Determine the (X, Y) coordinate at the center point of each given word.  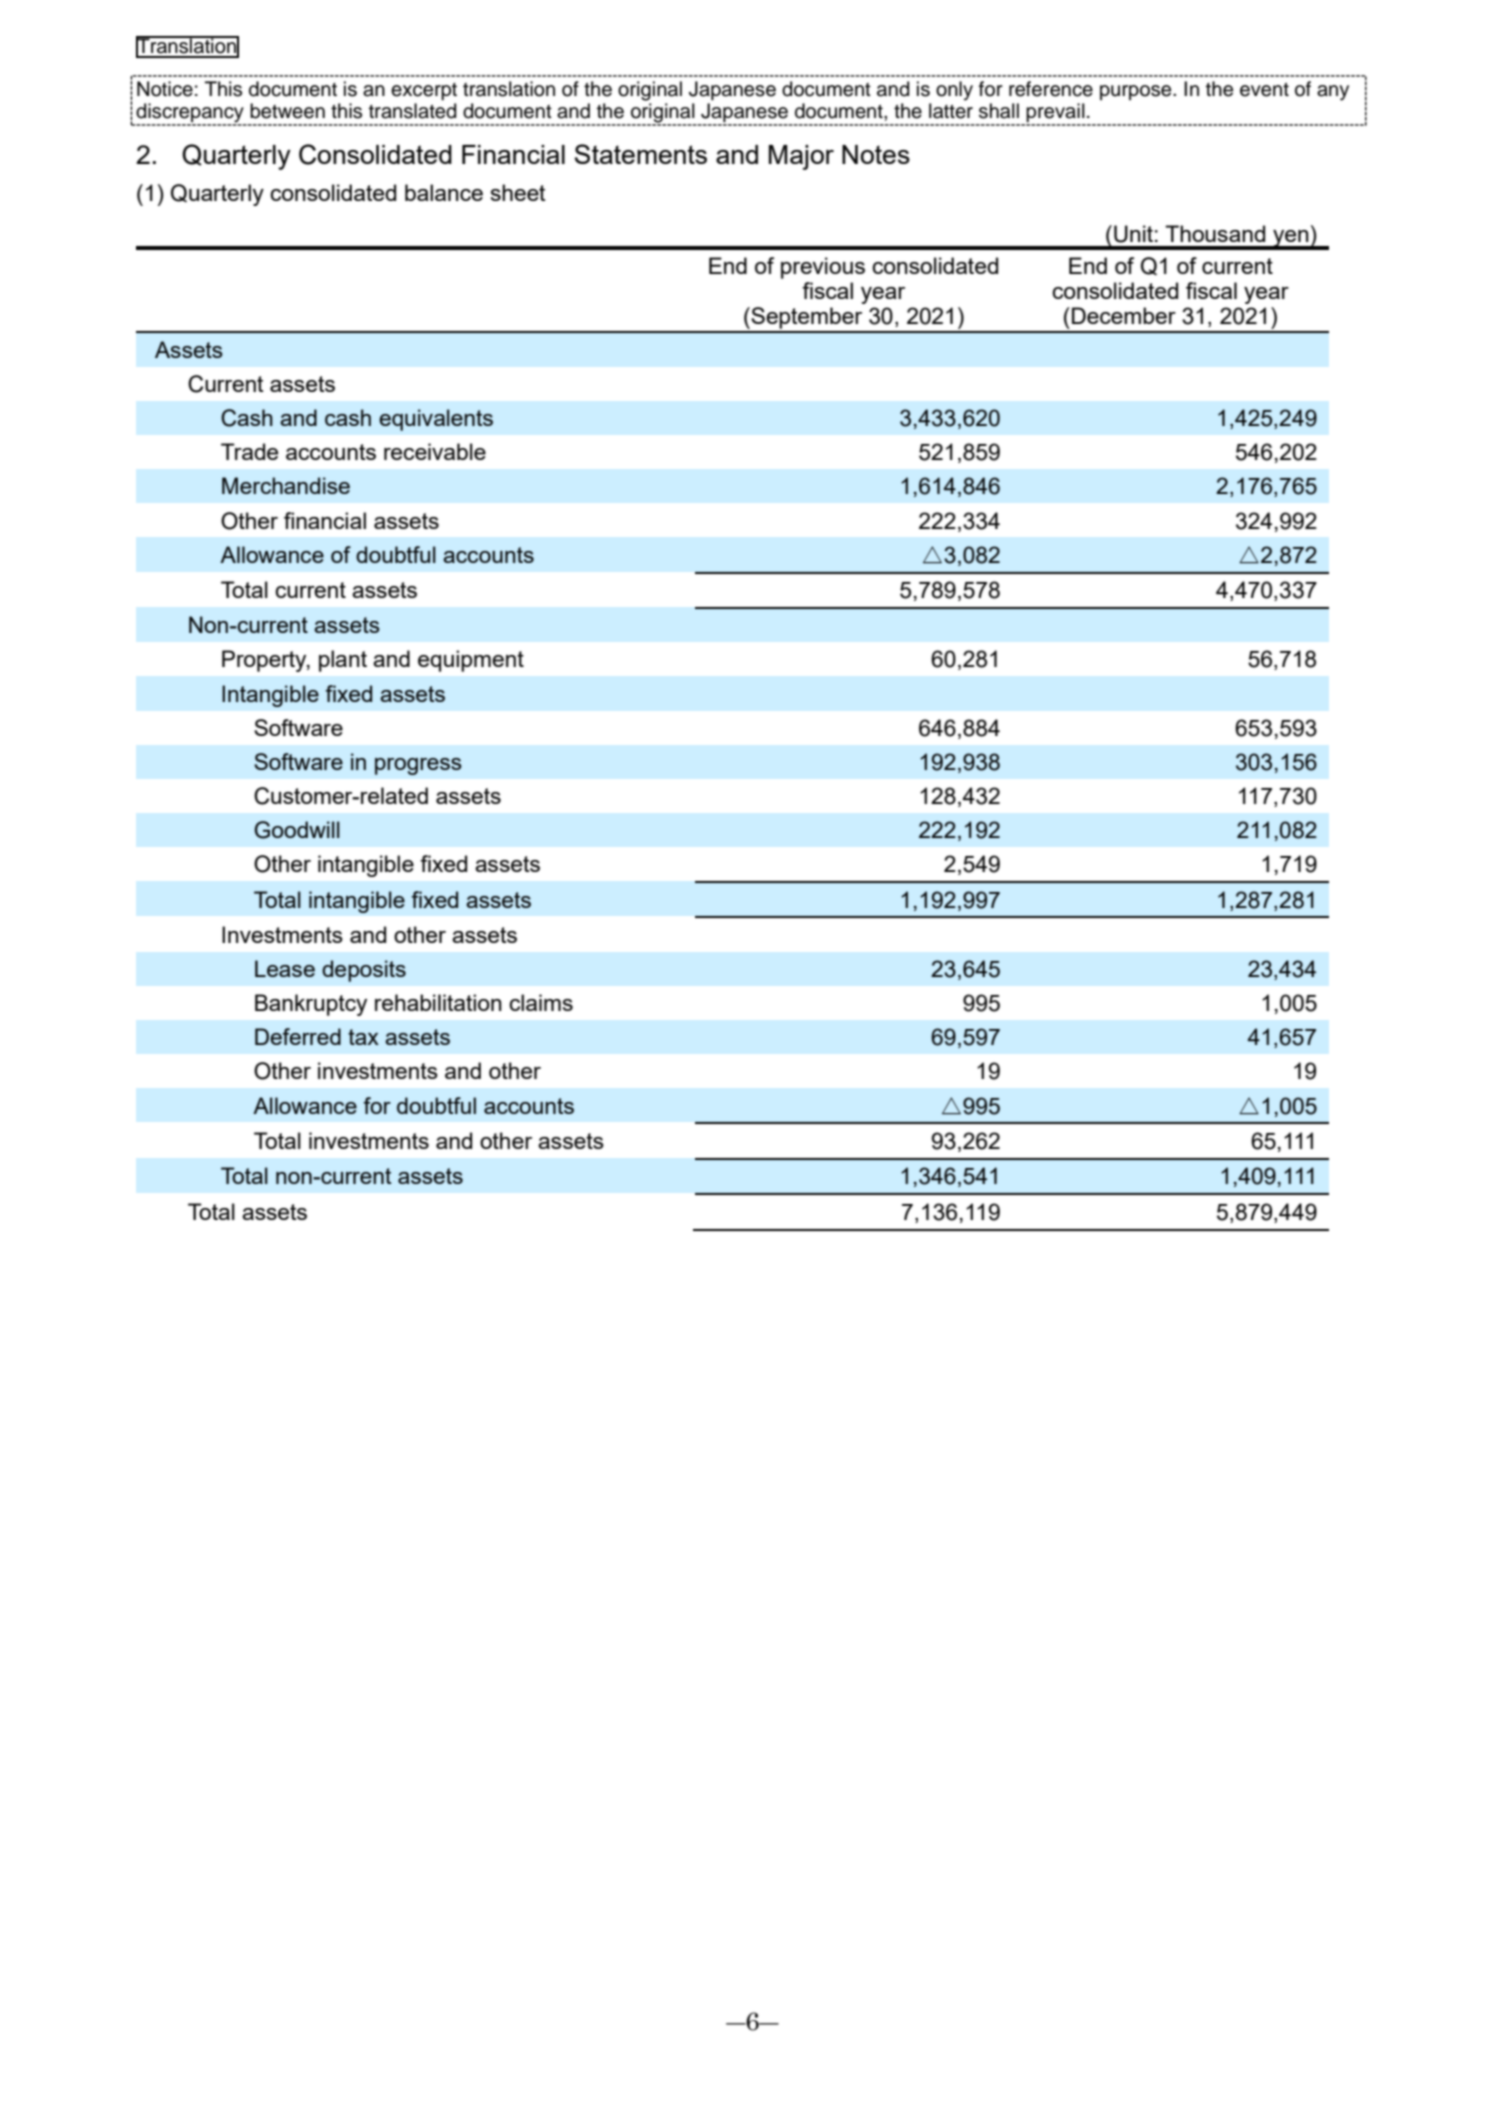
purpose (1137, 92)
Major (801, 157)
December (1124, 315)
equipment (471, 661)
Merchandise (286, 485)
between (287, 111)
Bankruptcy (311, 1005)
